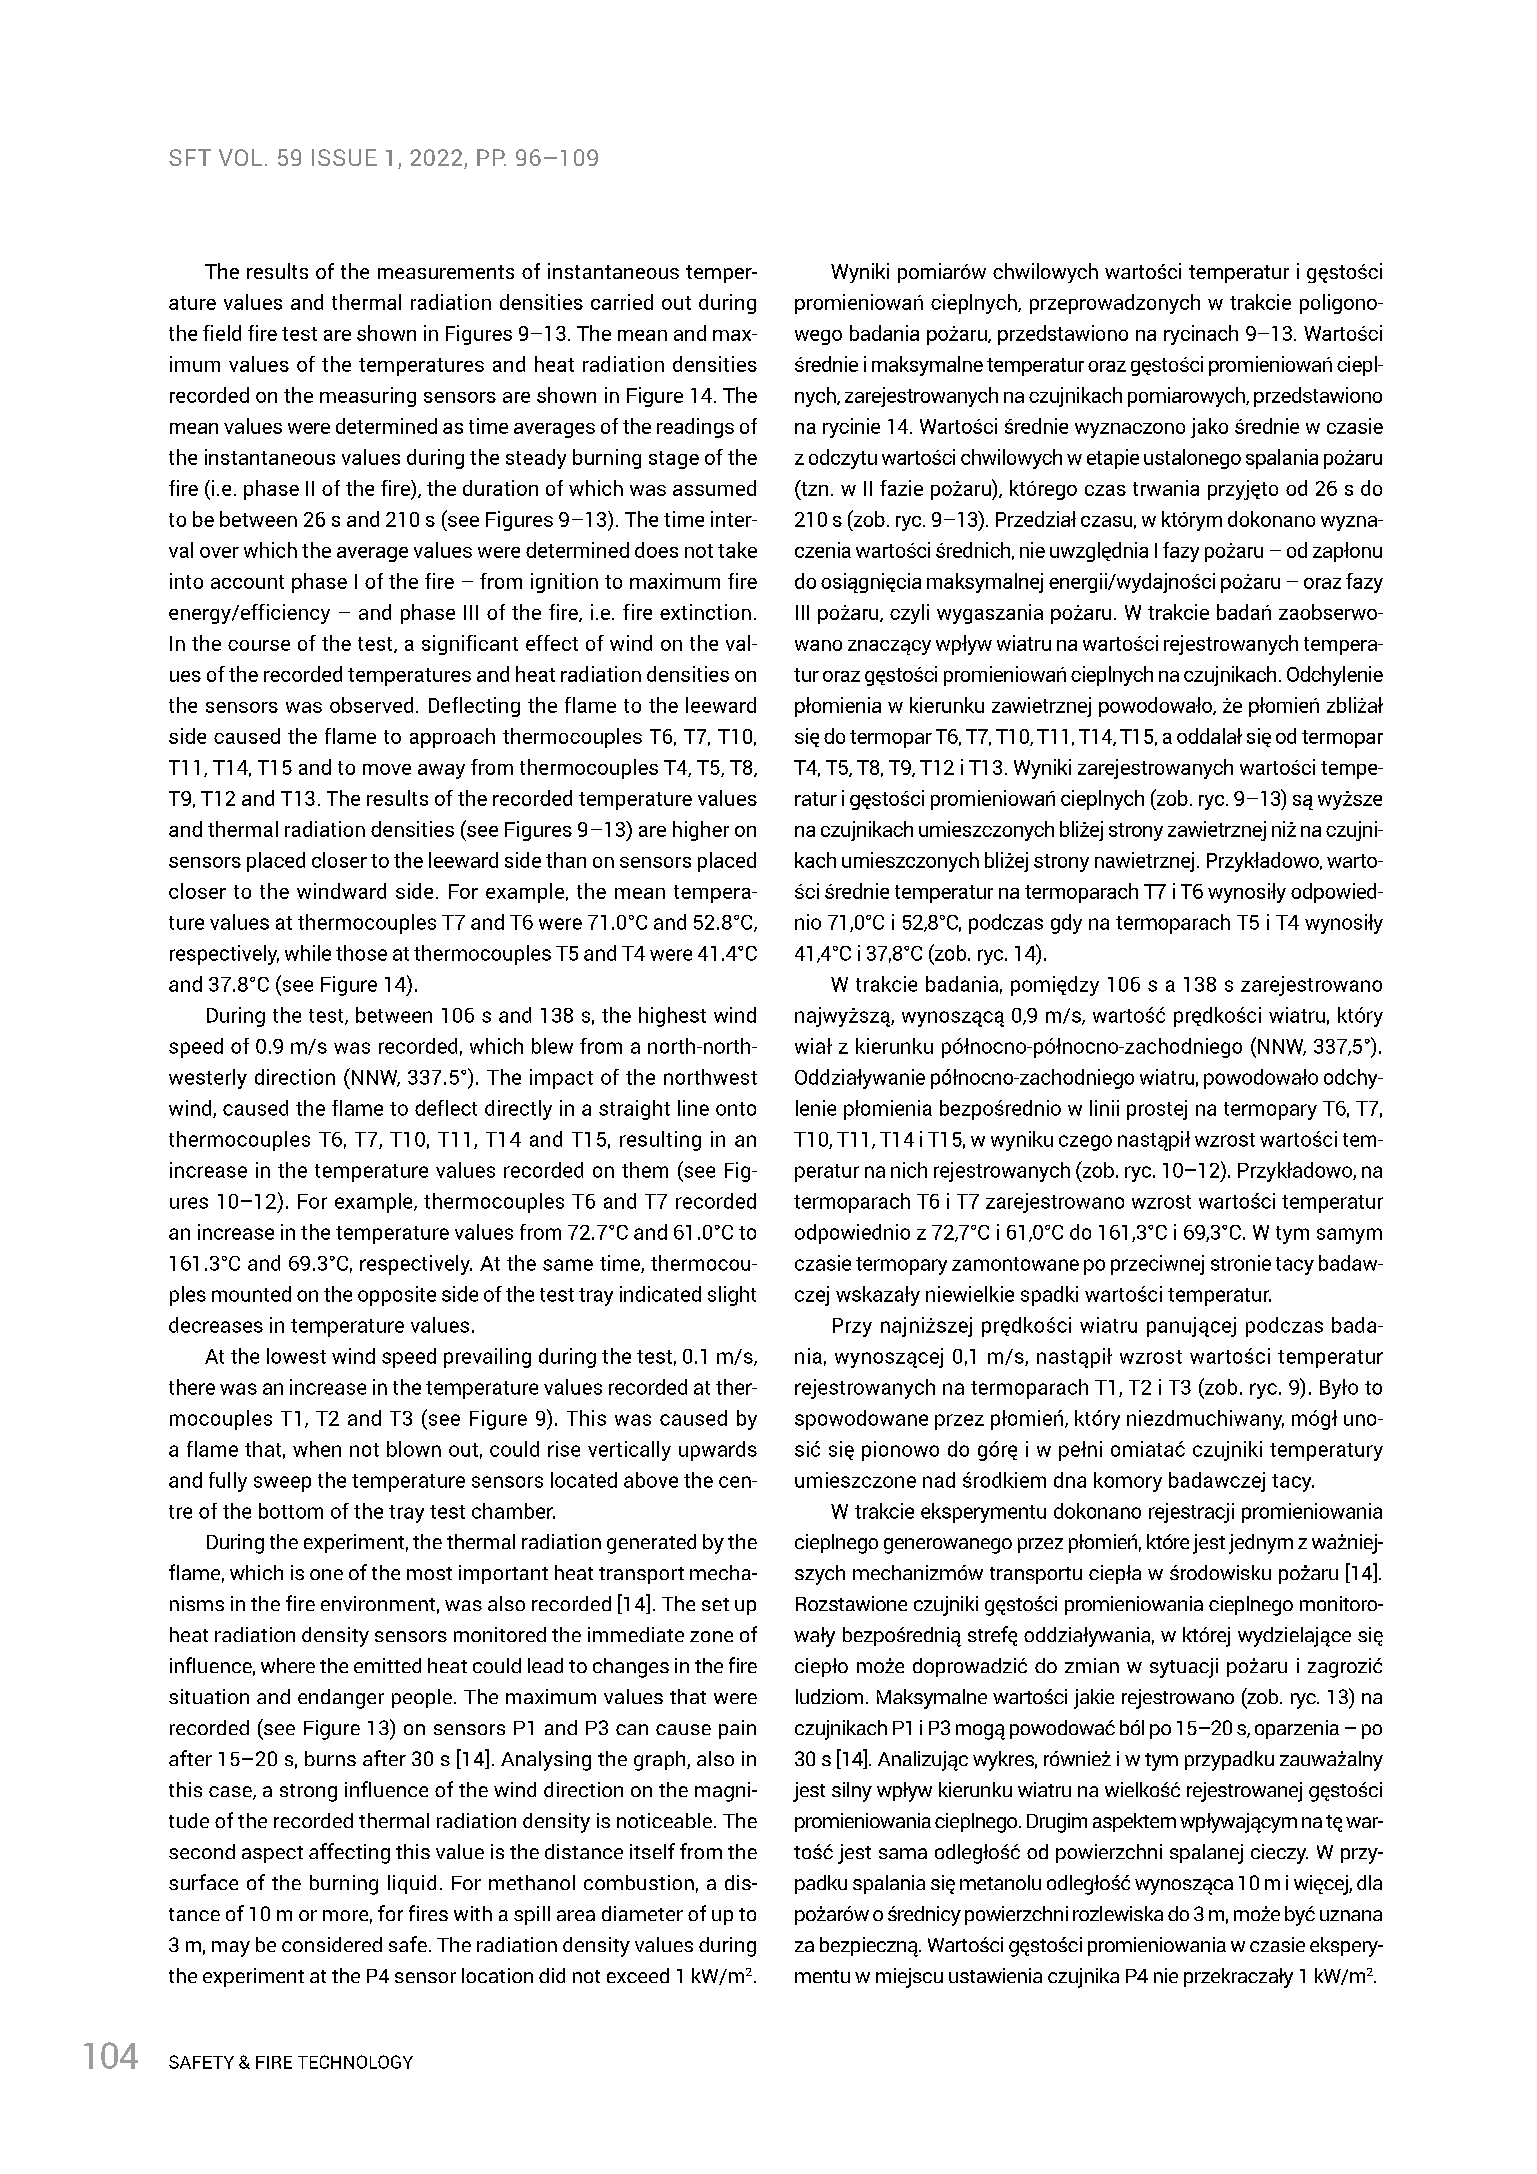  Describe the element at coordinates (1085, 1143) in the screenshot. I see `czego` at that location.
